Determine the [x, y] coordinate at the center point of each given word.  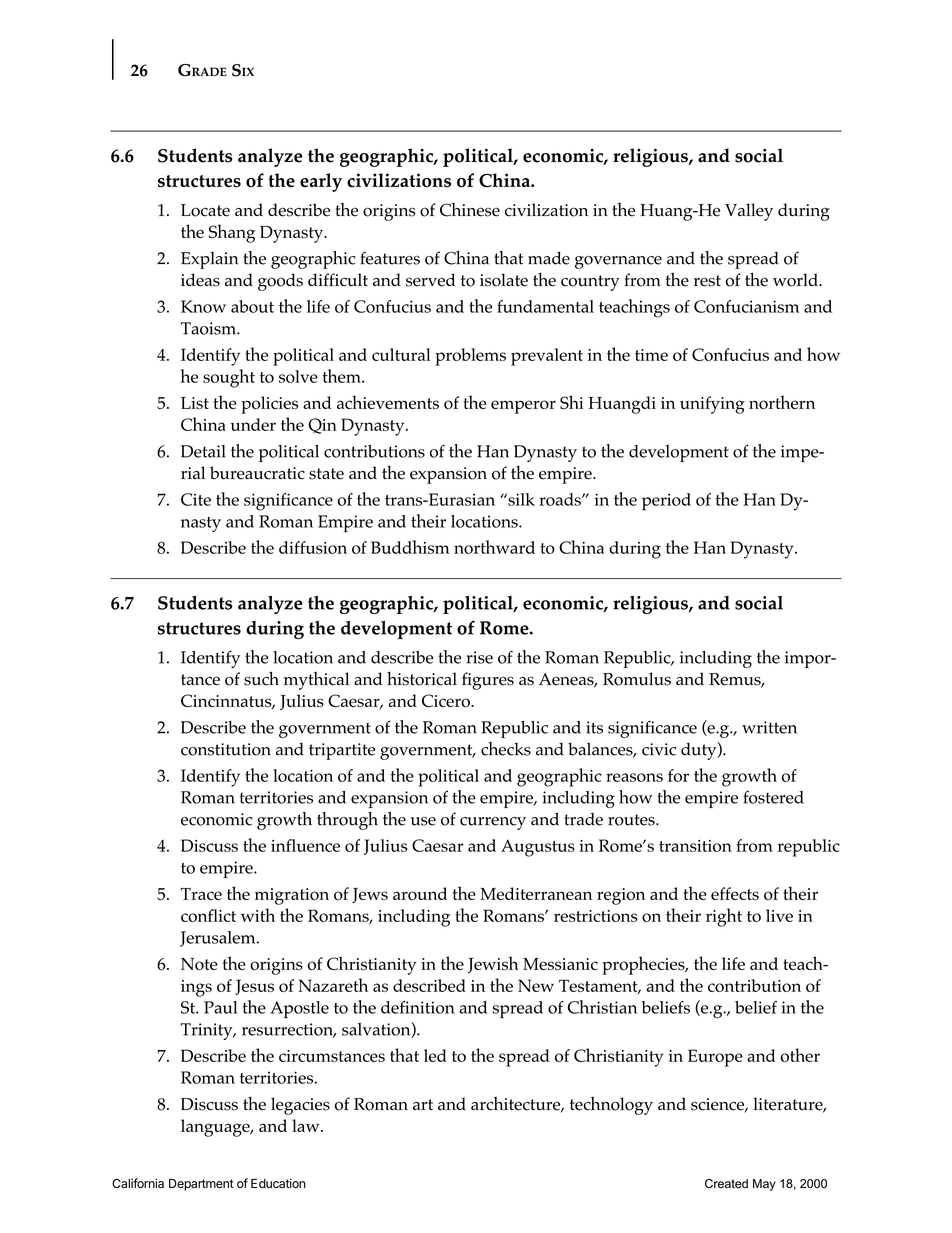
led [435, 1055]
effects [735, 893]
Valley [749, 212]
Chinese [470, 210]
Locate [205, 210]
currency [493, 823]
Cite [196, 499]
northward [494, 547]
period [666, 502]
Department [201, 1185]
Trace [201, 894]
